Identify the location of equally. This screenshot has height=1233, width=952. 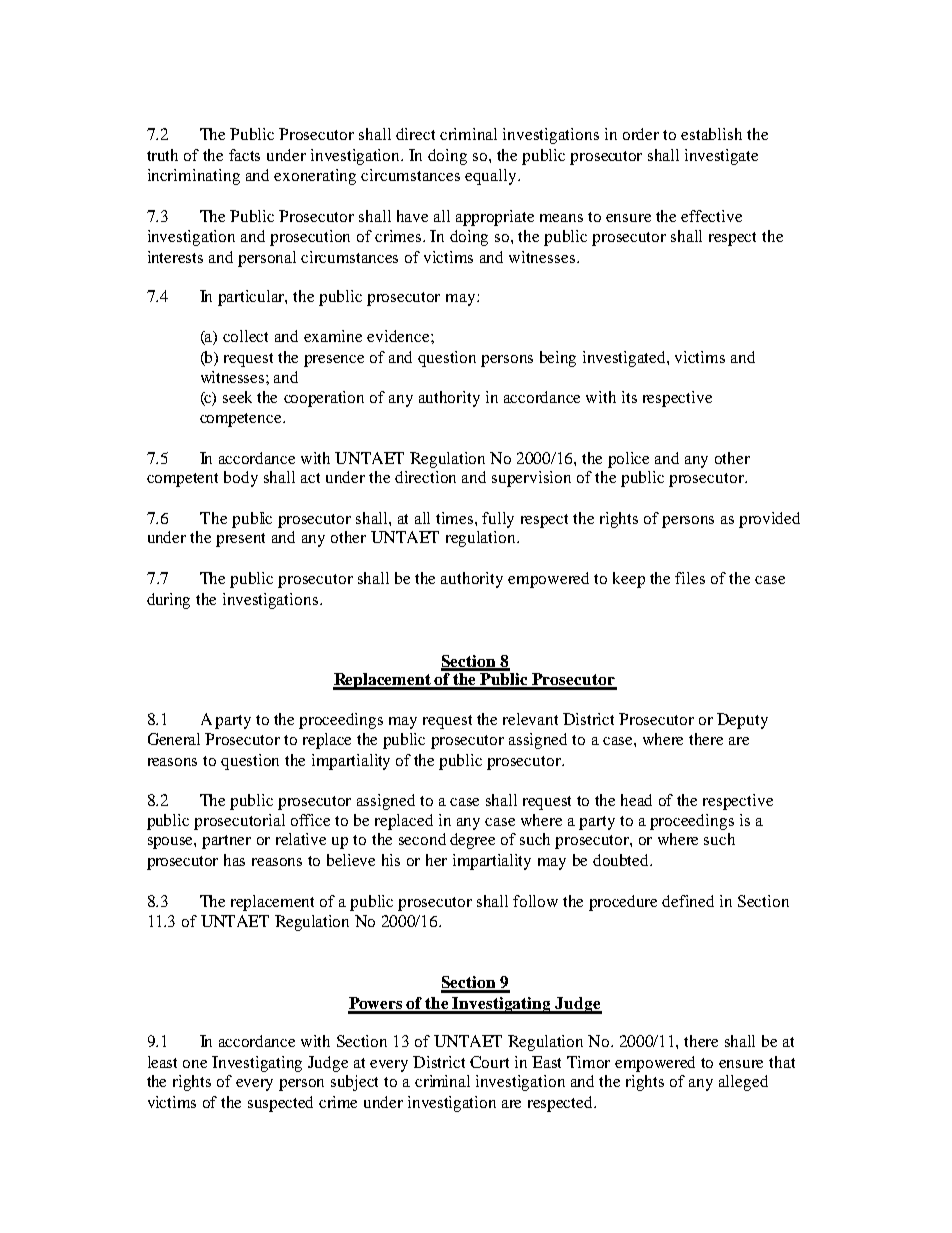
(492, 177).
